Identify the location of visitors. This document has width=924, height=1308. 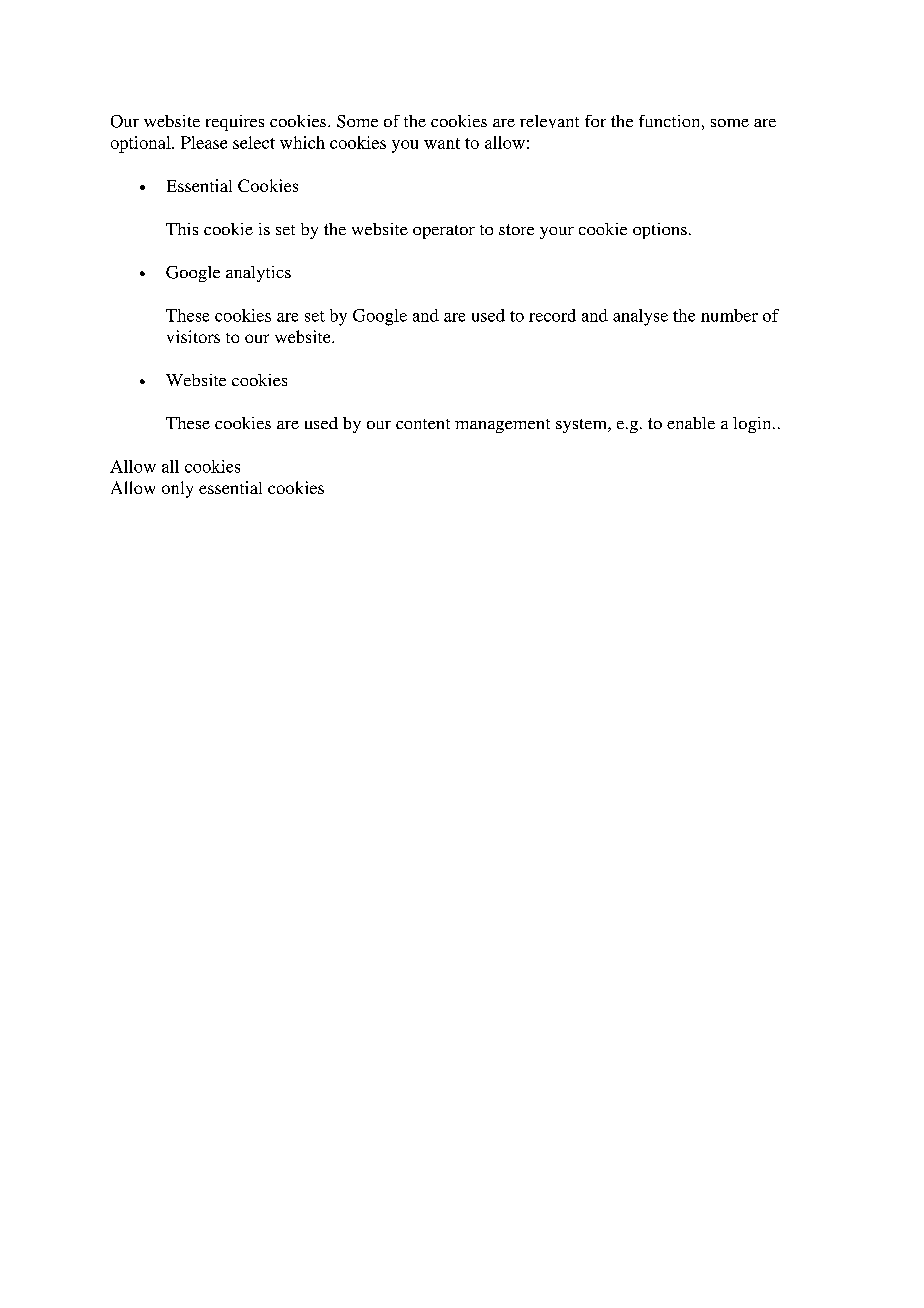
(193, 336).
